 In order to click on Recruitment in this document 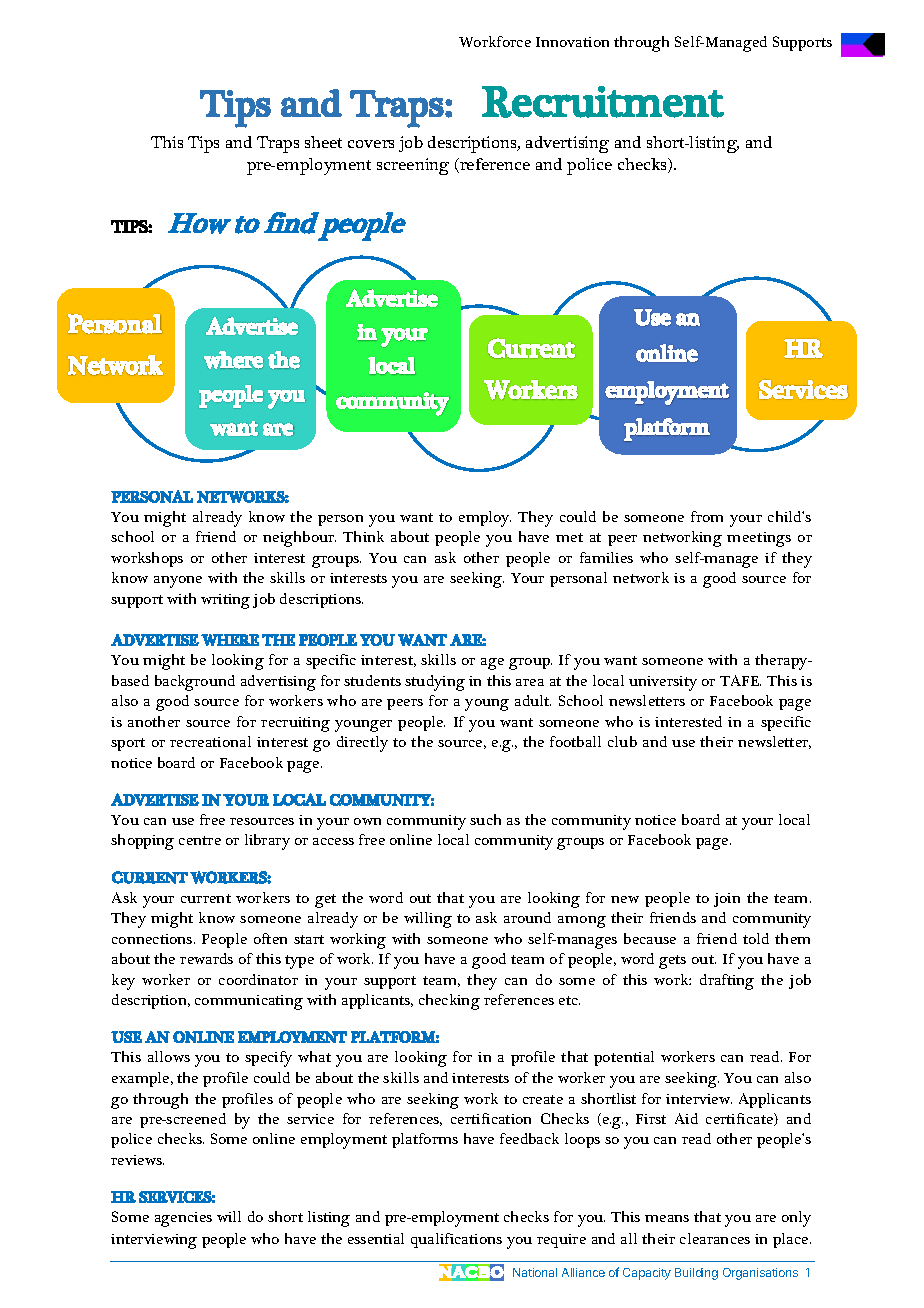, I will do `click(603, 102)`.
